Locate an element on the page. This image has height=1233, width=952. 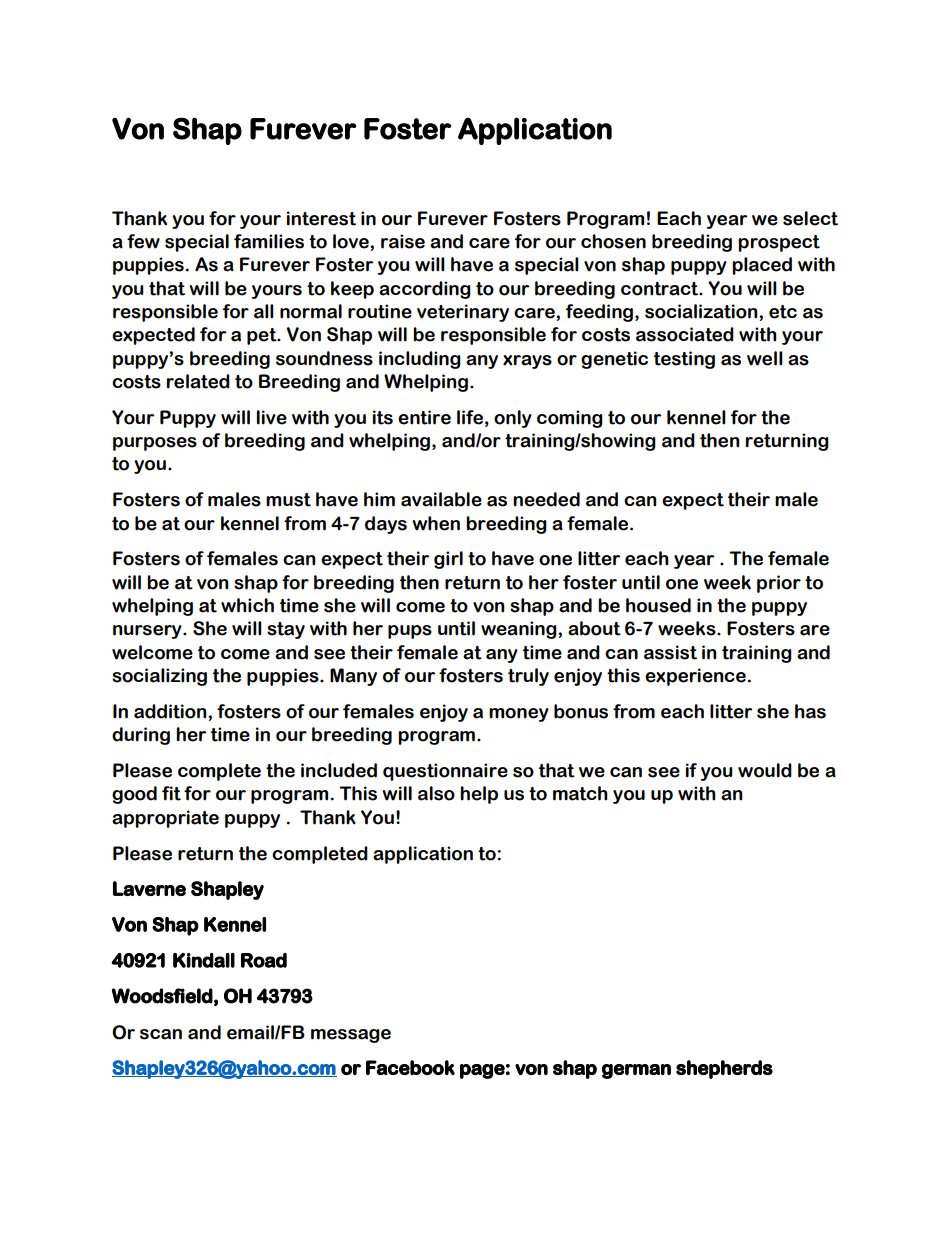
placed is located at coordinates (762, 266).
